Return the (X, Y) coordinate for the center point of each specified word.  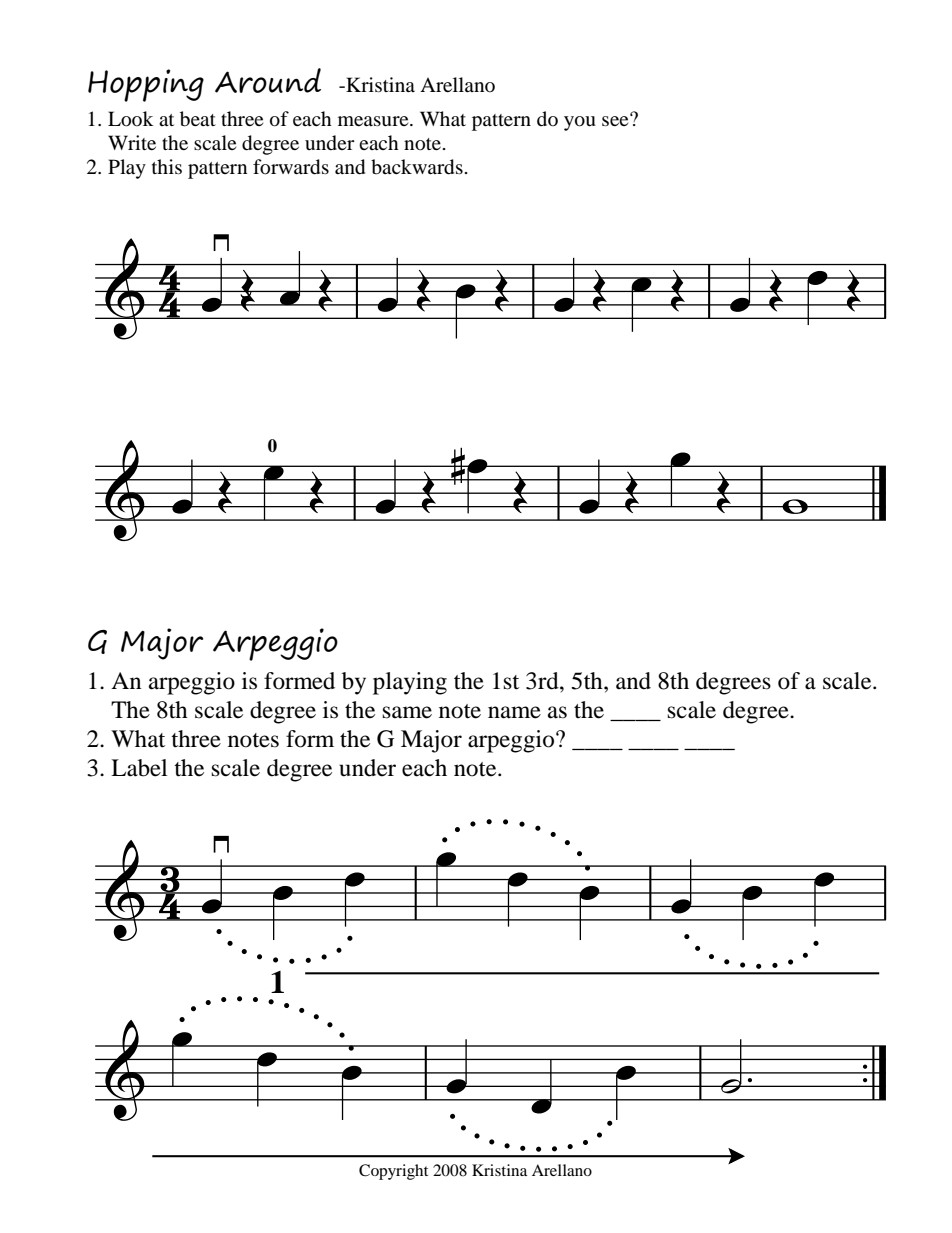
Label (139, 768)
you (580, 123)
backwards (417, 167)
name (514, 712)
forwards (291, 167)
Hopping (146, 85)
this (167, 166)
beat (198, 119)
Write (132, 142)
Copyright (393, 1172)
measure (374, 121)
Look (131, 119)
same (407, 712)
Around (268, 80)
